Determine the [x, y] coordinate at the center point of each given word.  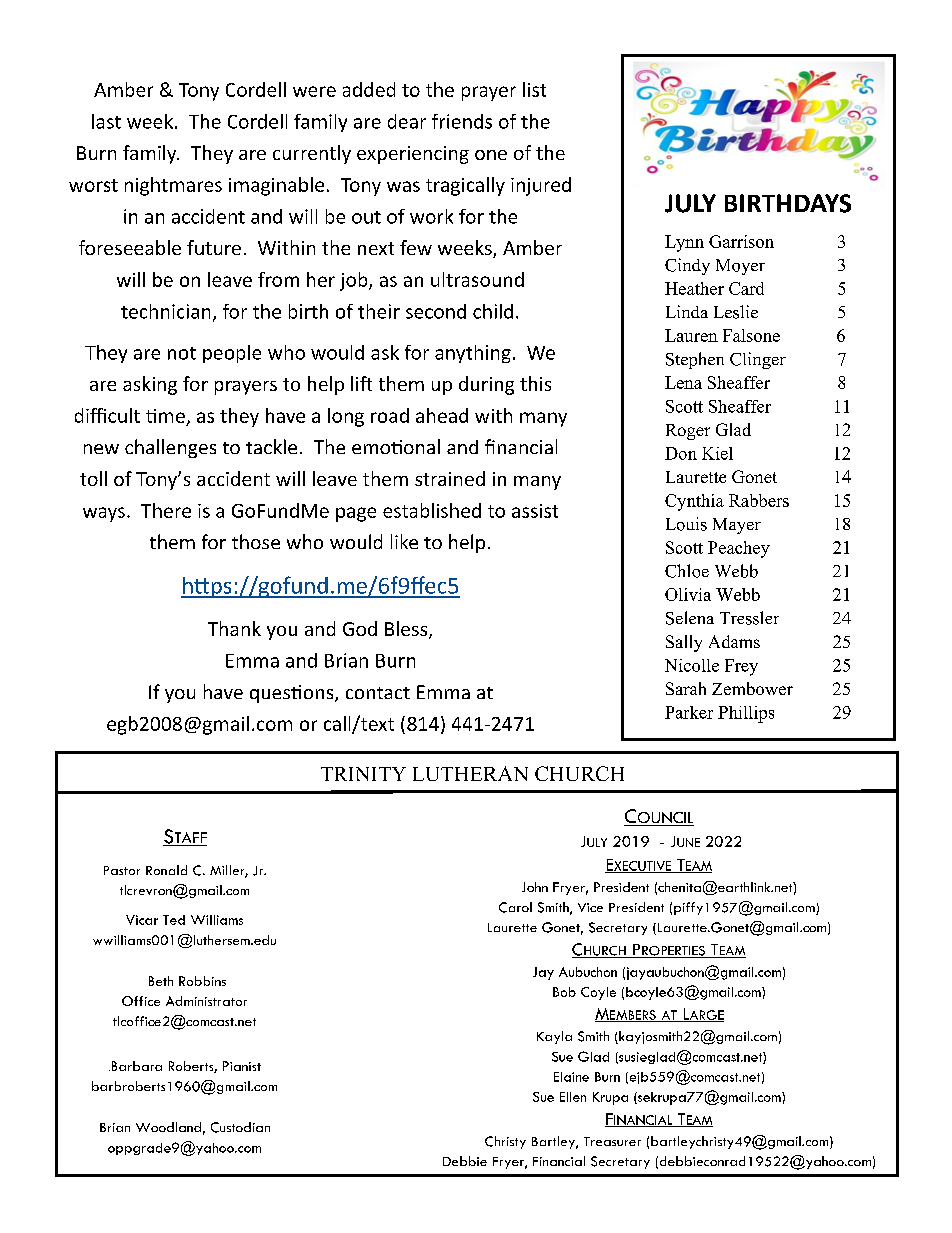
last [106, 121]
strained [450, 478]
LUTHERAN [470, 773]
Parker [689, 712]
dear [407, 121]
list [534, 89]
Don [681, 453]
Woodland [168, 1127]
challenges [170, 448]
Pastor [122, 870]
